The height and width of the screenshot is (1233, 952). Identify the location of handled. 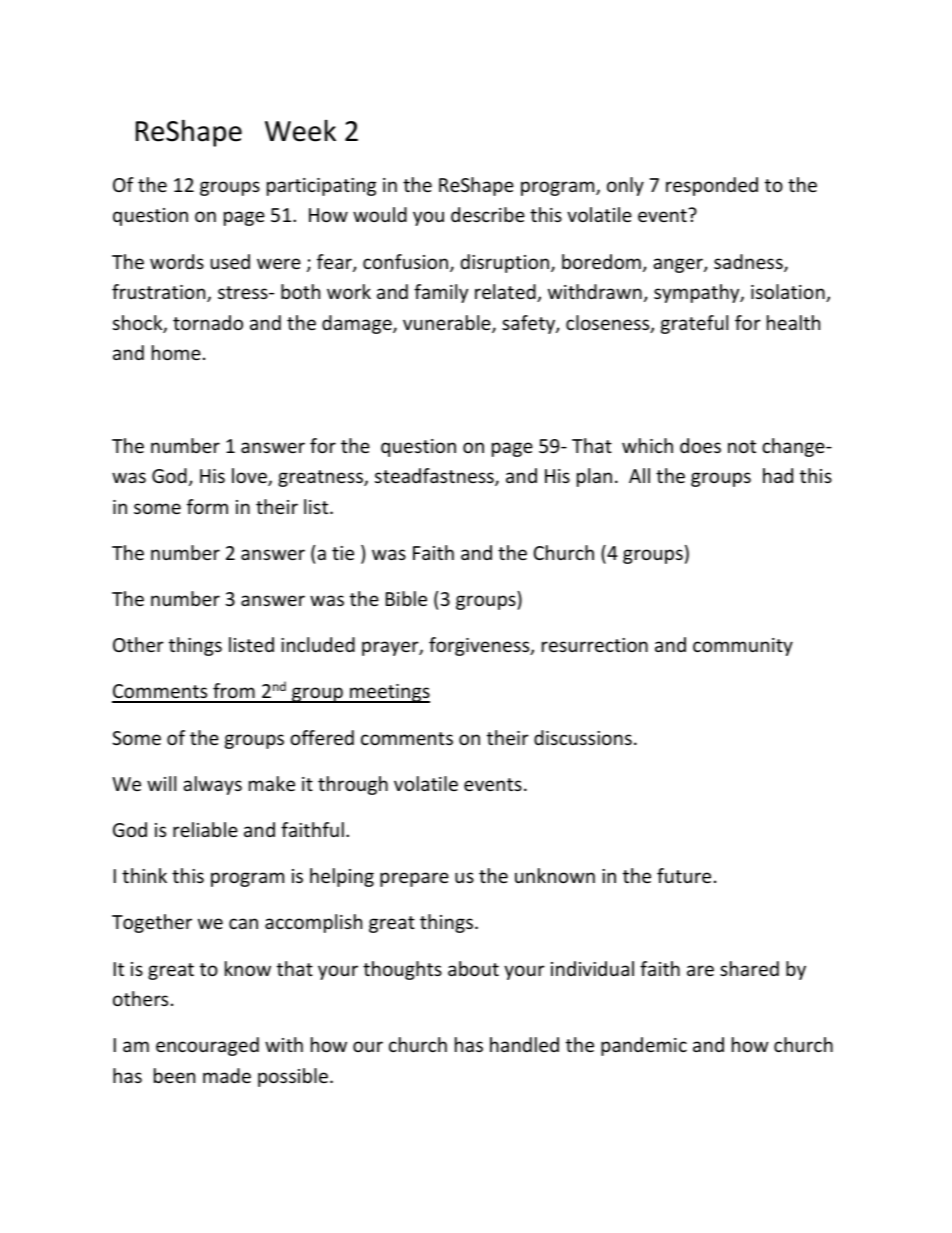
(524, 1044).
